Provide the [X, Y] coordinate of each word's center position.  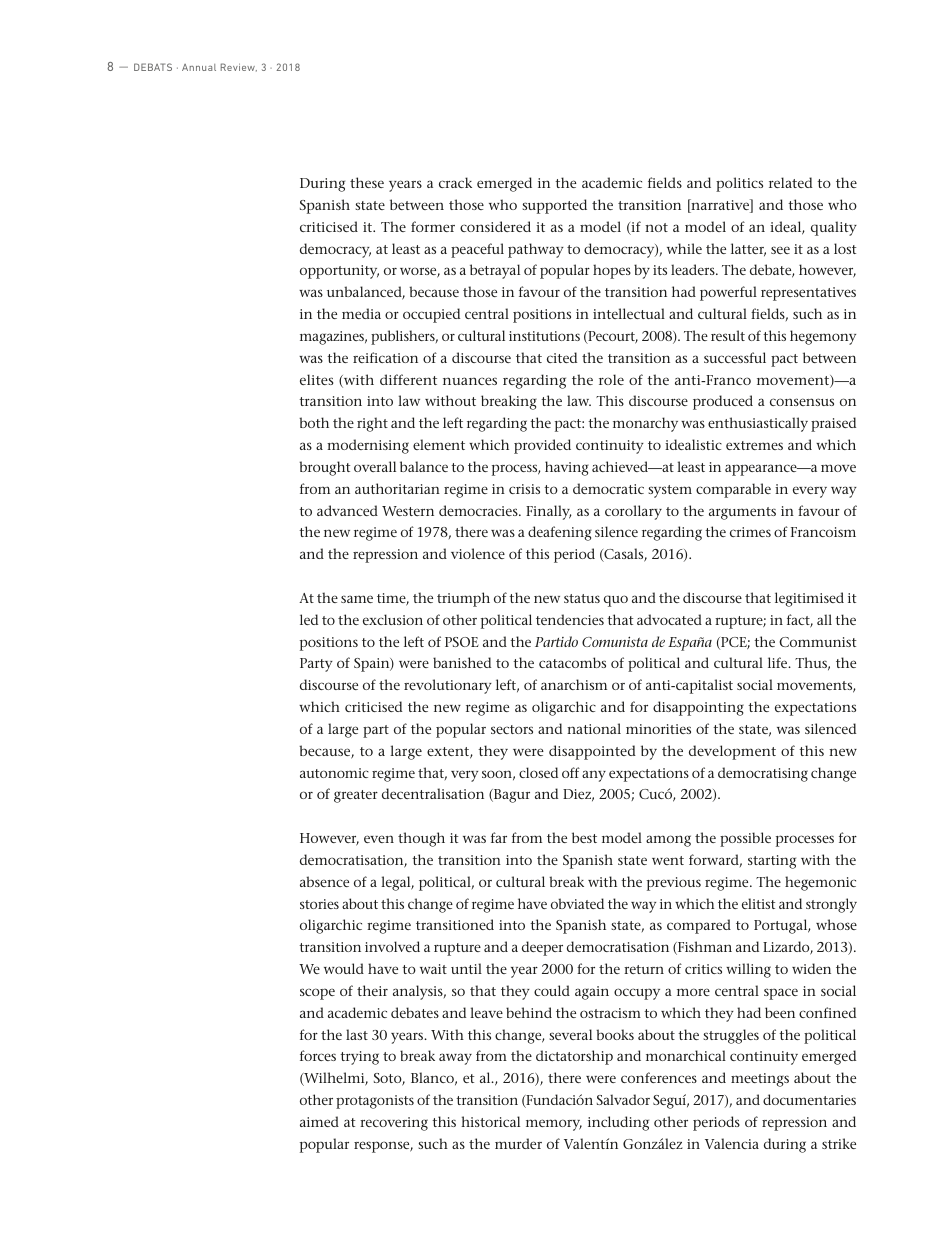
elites [316, 379]
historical [490, 1121]
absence [324, 881]
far [499, 837]
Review [239, 67]
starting [772, 862]
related [791, 182]
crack [455, 182]
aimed [319, 1121]
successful [735, 357]
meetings [760, 1080]
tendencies [570, 619]
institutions [544, 336]
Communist [817, 642]
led [309, 619]
